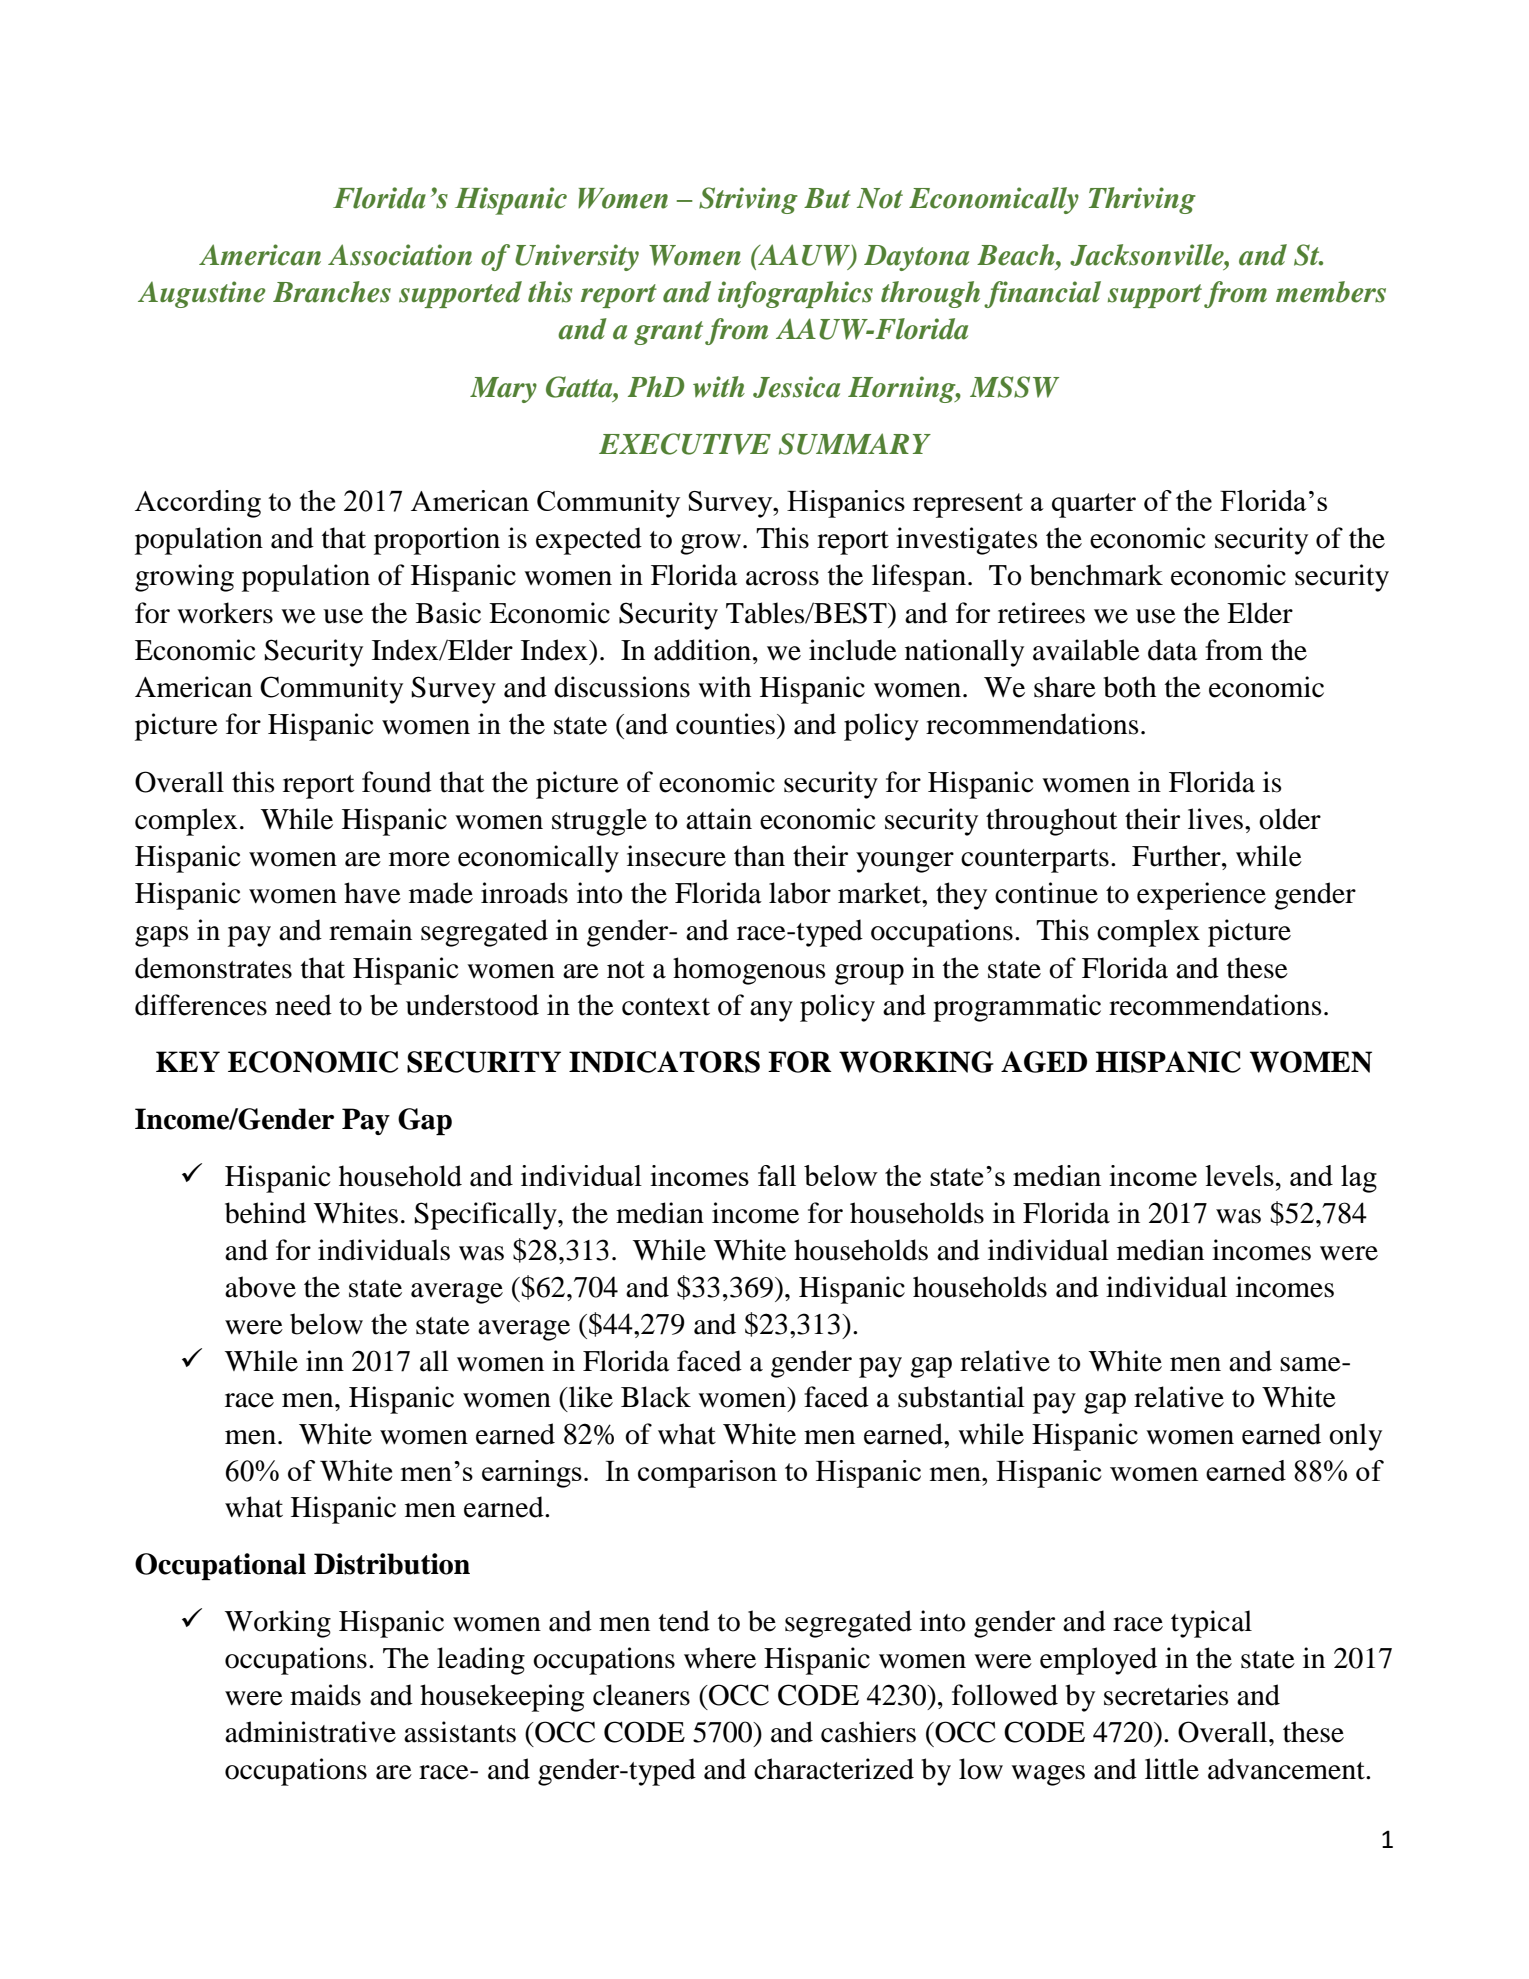  I want to click on Striving, so click(748, 200).
